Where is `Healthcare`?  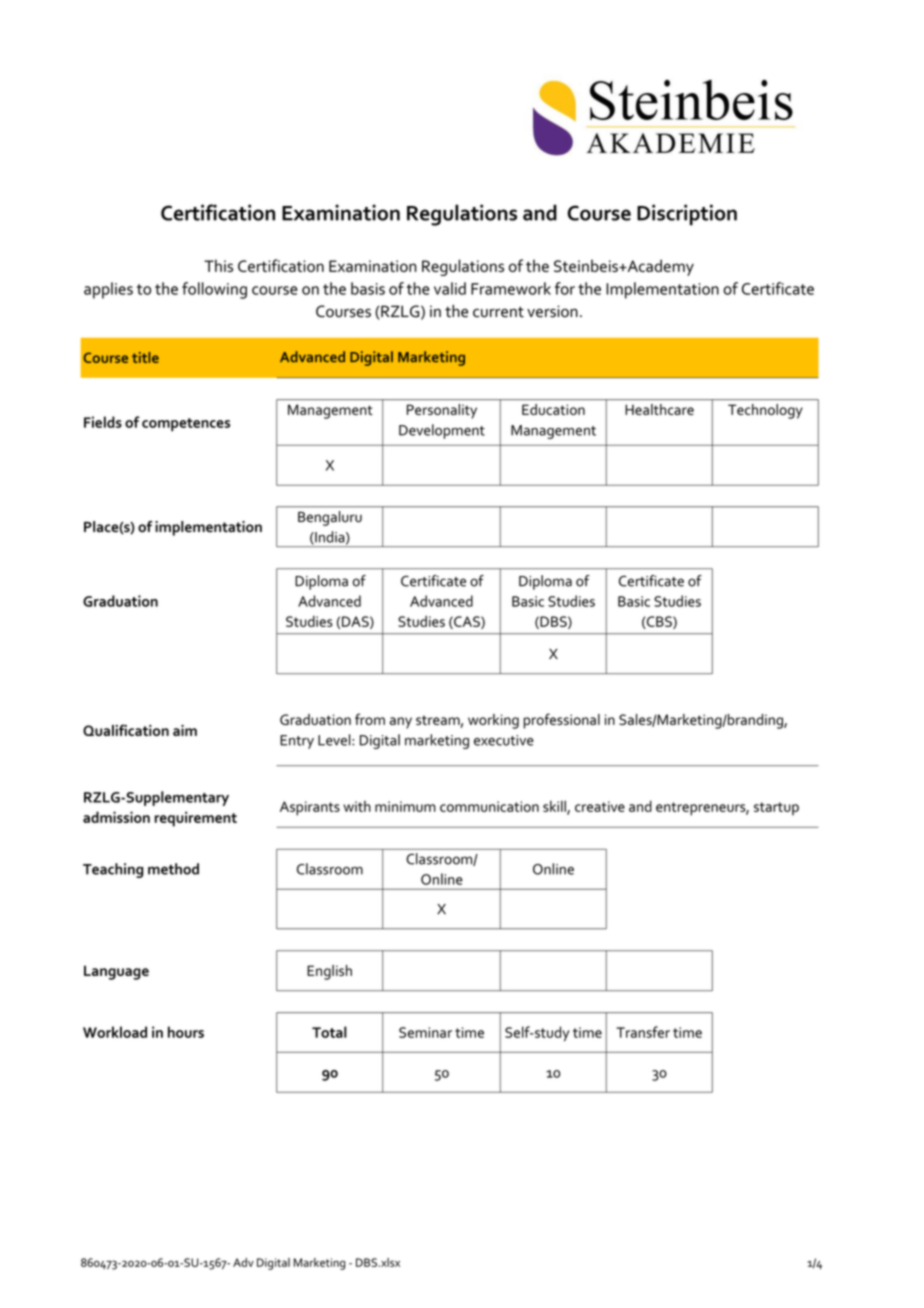
Healthcare is located at coordinates (659, 409).
